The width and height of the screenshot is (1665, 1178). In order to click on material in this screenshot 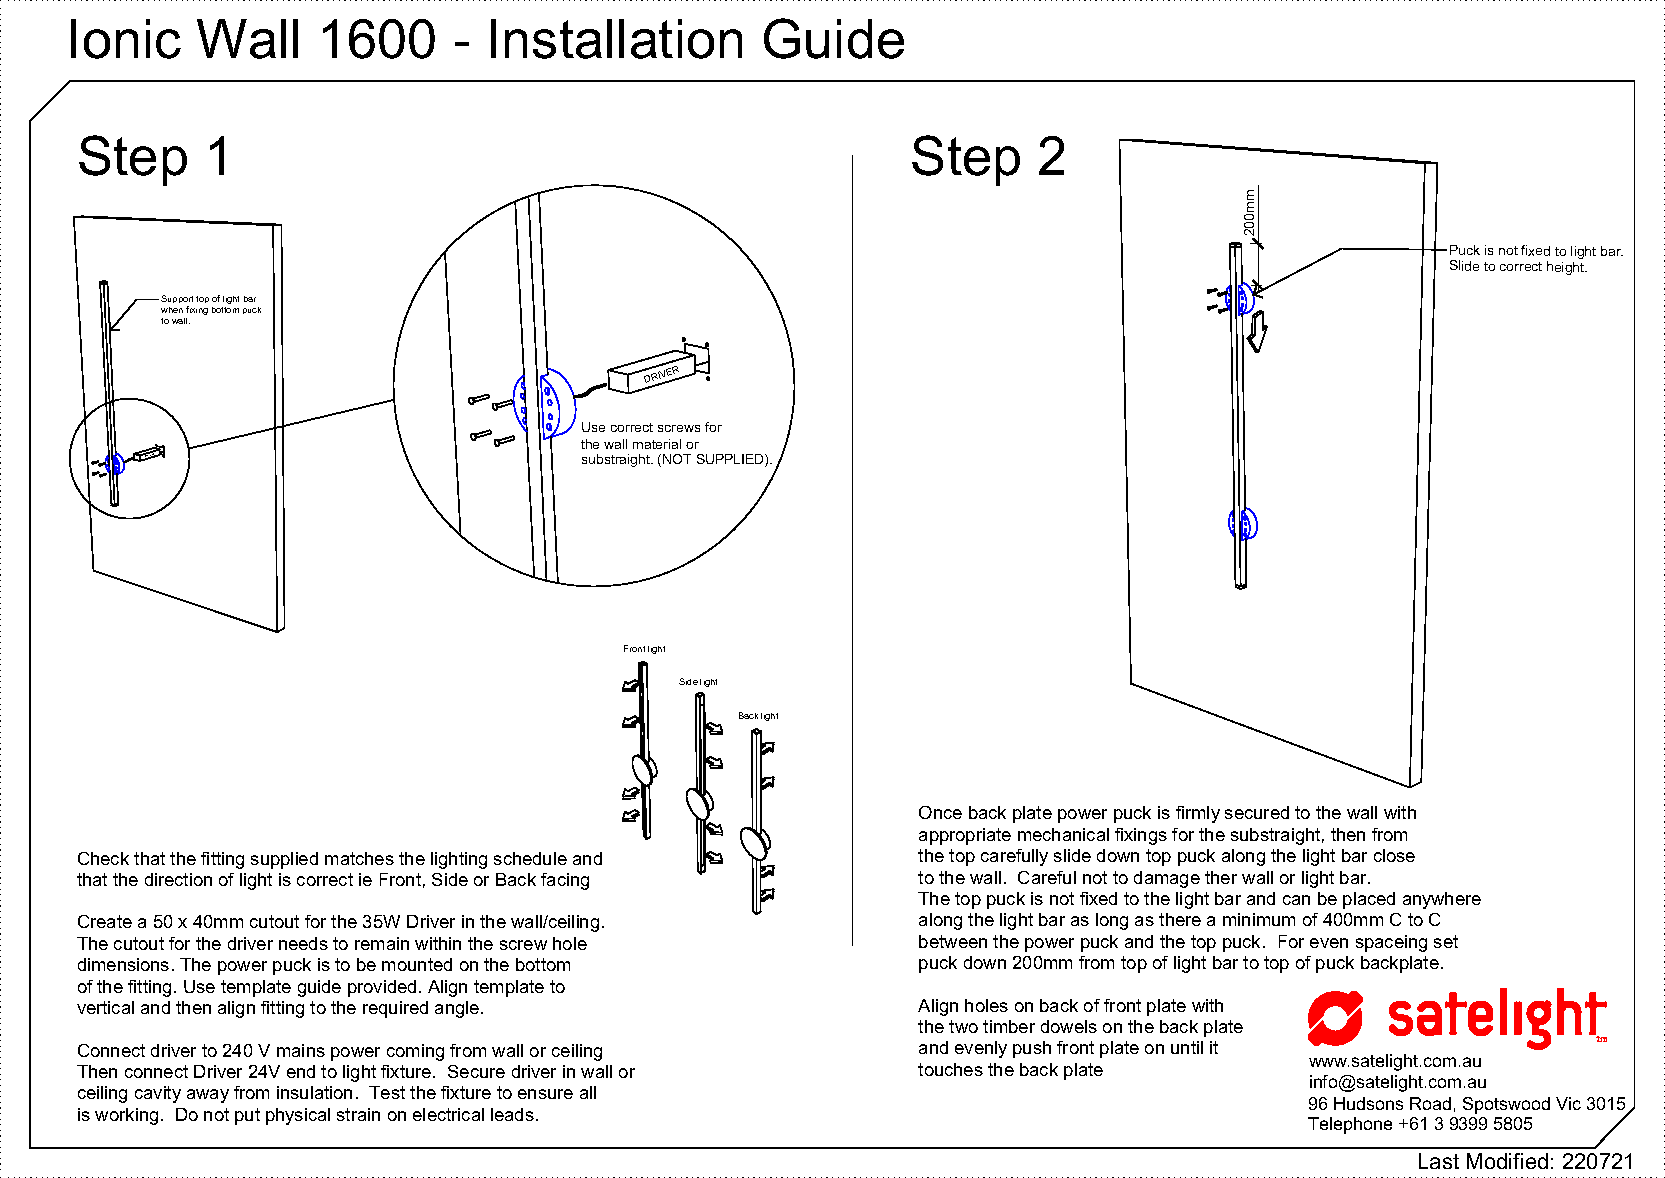, I will do `click(657, 444)`.
